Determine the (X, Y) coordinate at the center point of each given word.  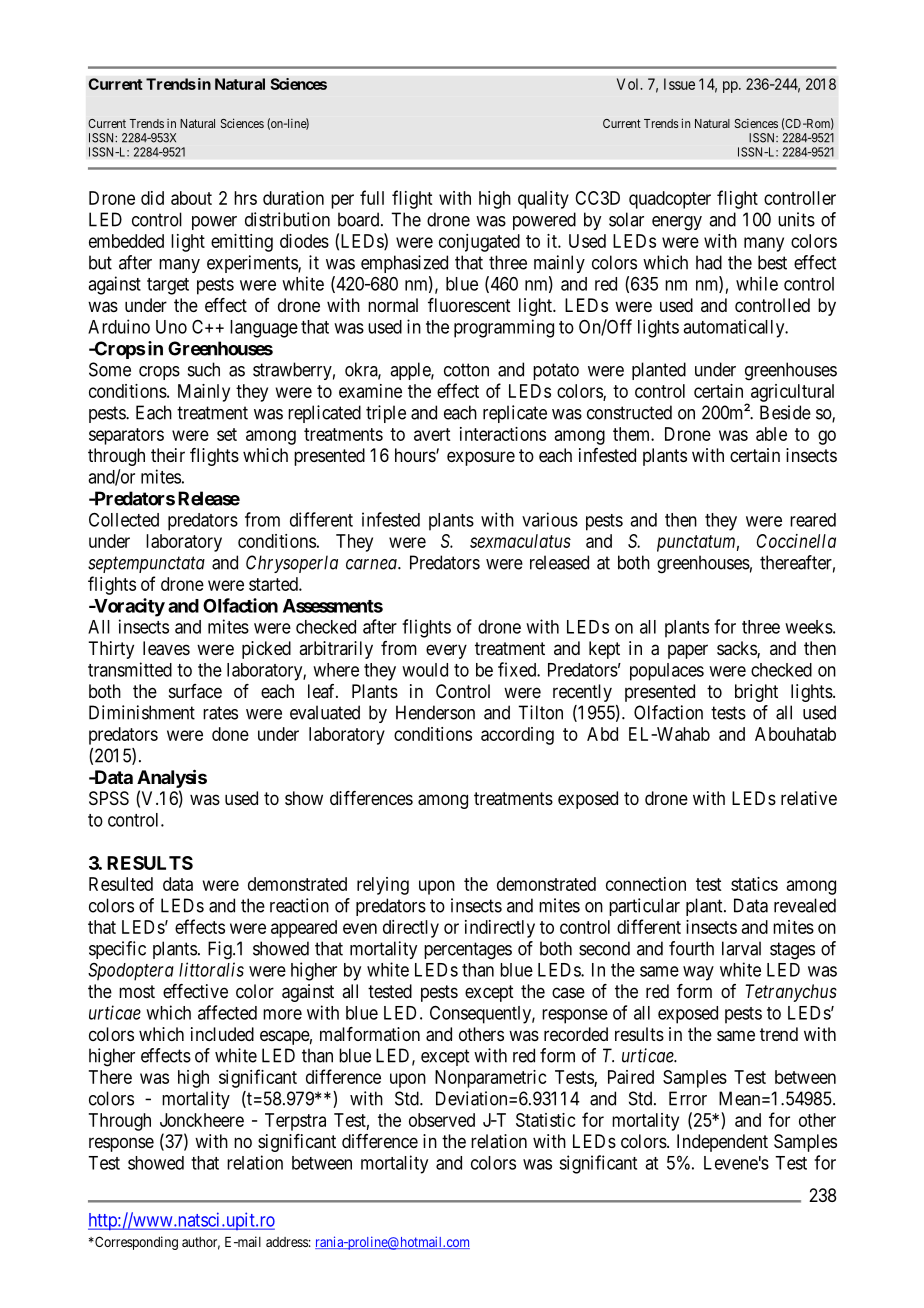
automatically (735, 328)
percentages (468, 951)
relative (809, 798)
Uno (171, 327)
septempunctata (146, 565)
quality (543, 200)
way (698, 973)
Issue (679, 84)
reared (813, 520)
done (230, 734)
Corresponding (135, 1243)
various (550, 519)
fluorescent (469, 305)
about (191, 198)
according (517, 736)
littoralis (211, 969)
